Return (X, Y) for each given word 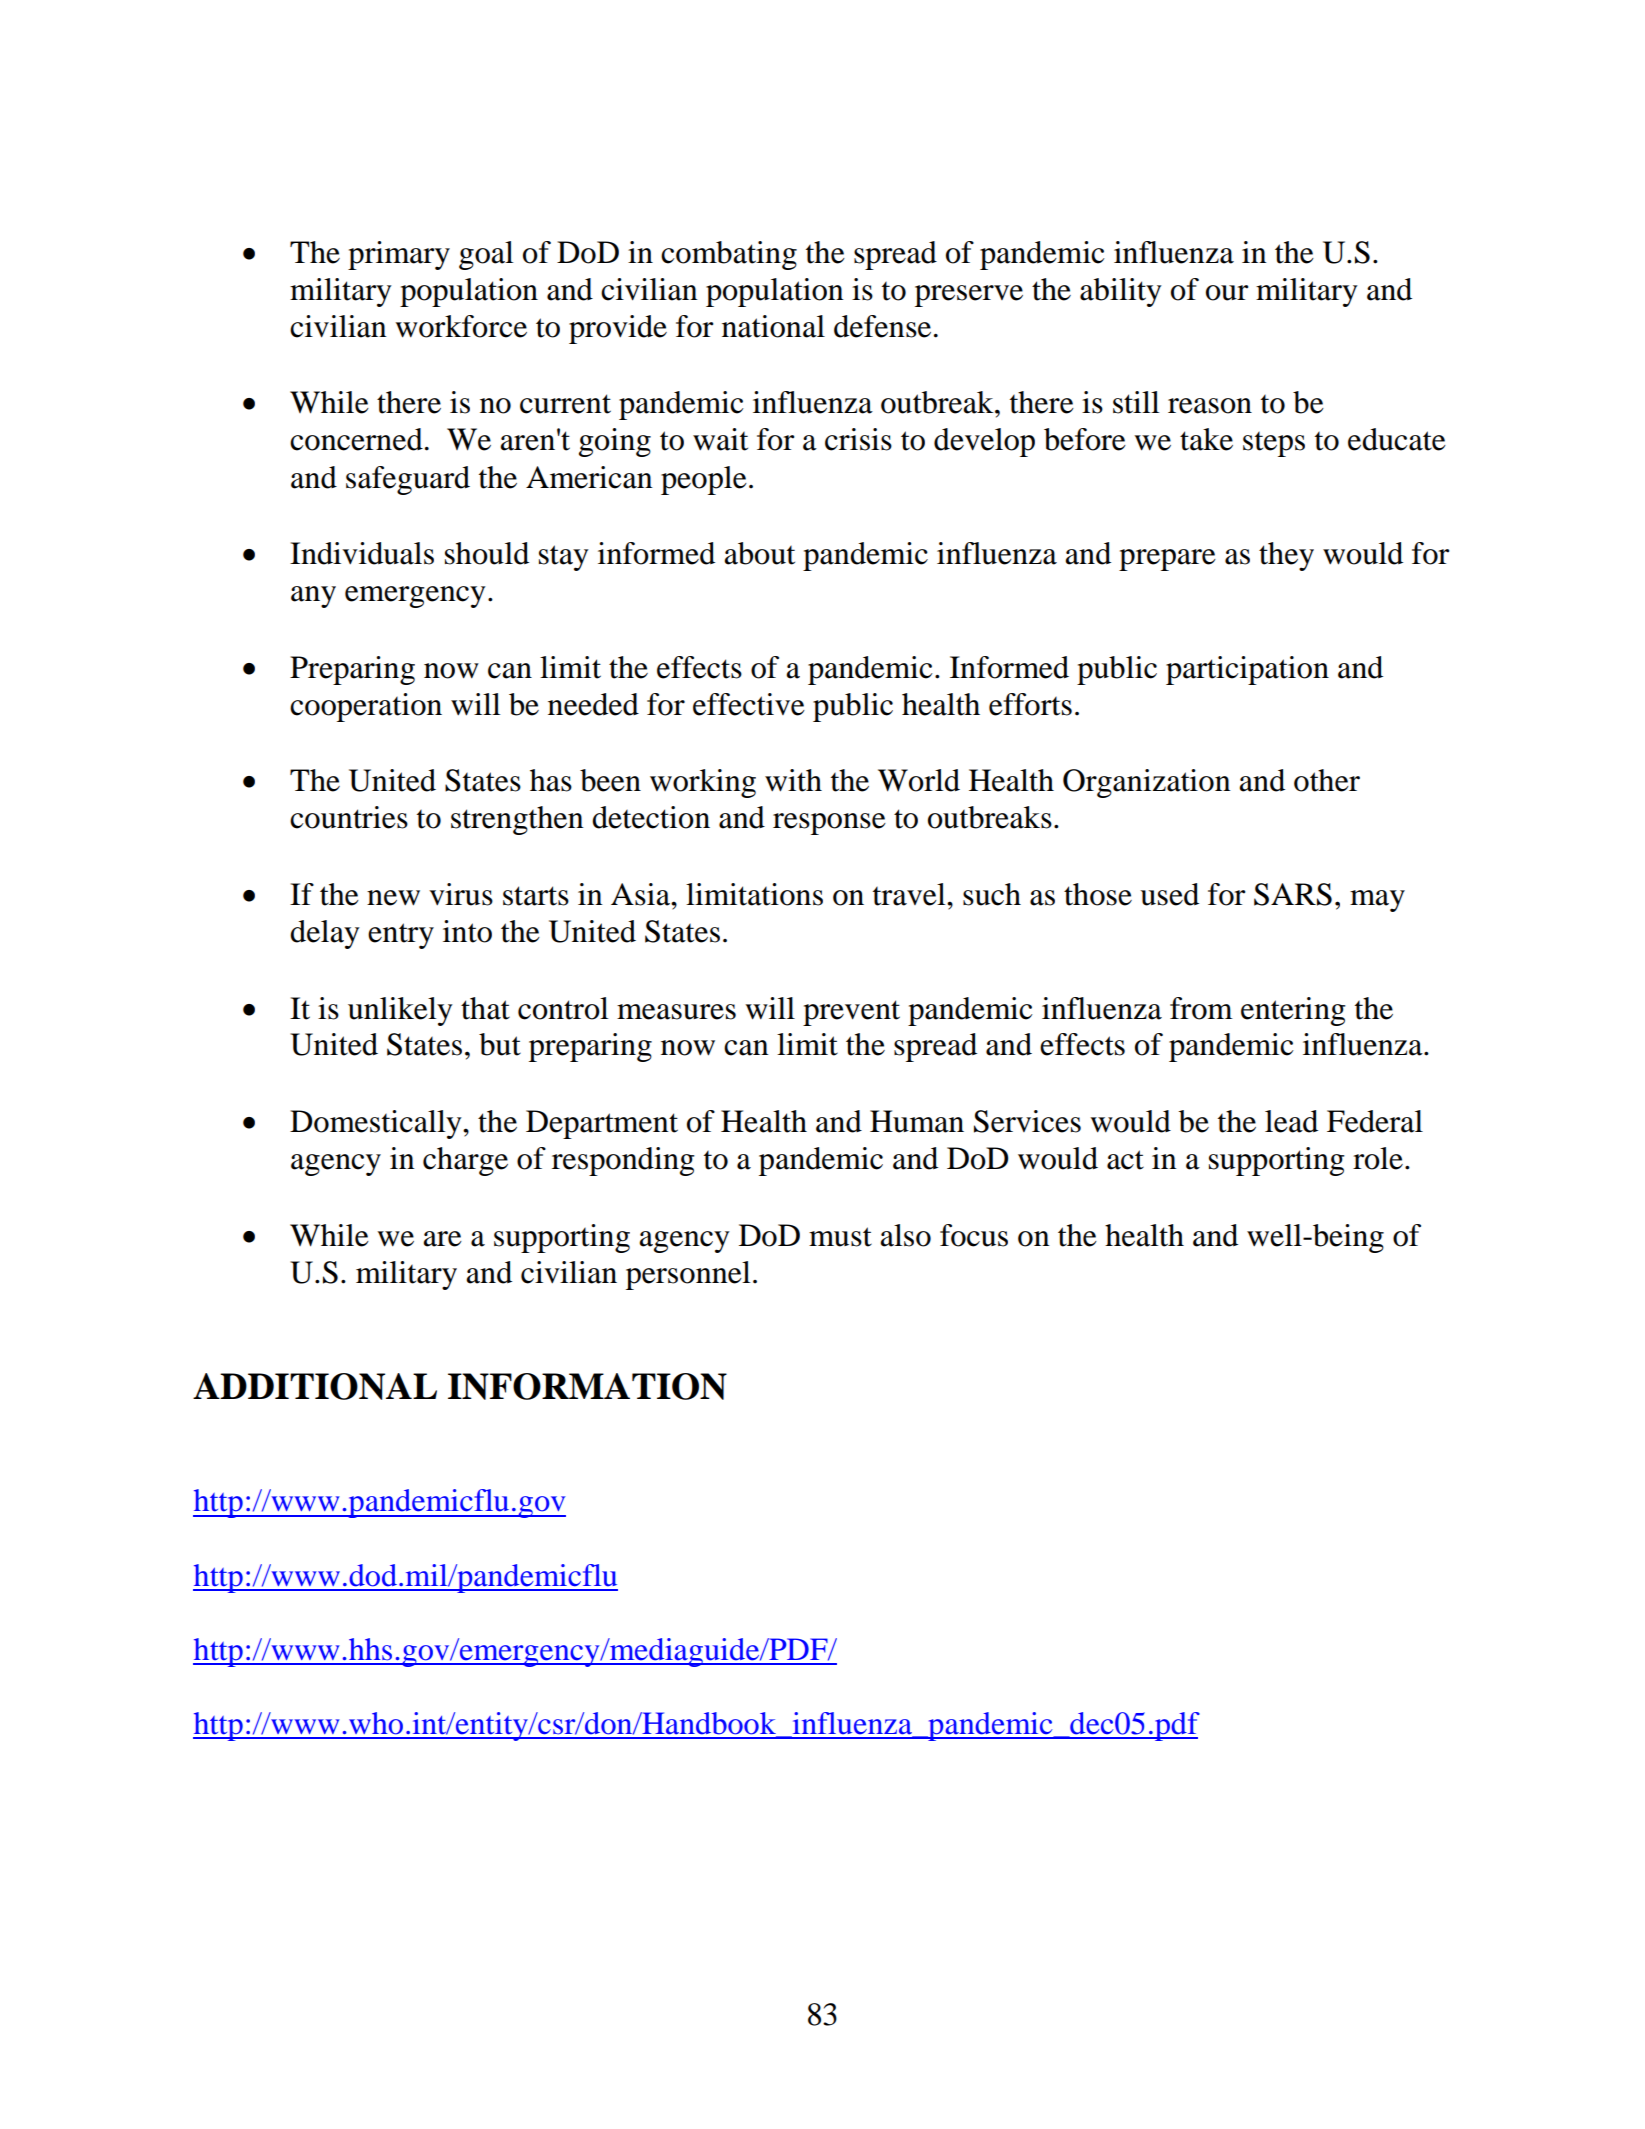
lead (1291, 1121)
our (1227, 293)
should (487, 553)
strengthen (517, 820)
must (840, 1237)
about (759, 553)
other (1327, 780)
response (829, 824)
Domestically (377, 1124)
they (1286, 556)
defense (882, 326)
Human (917, 1121)
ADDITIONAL (315, 1386)
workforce (461, 326)
